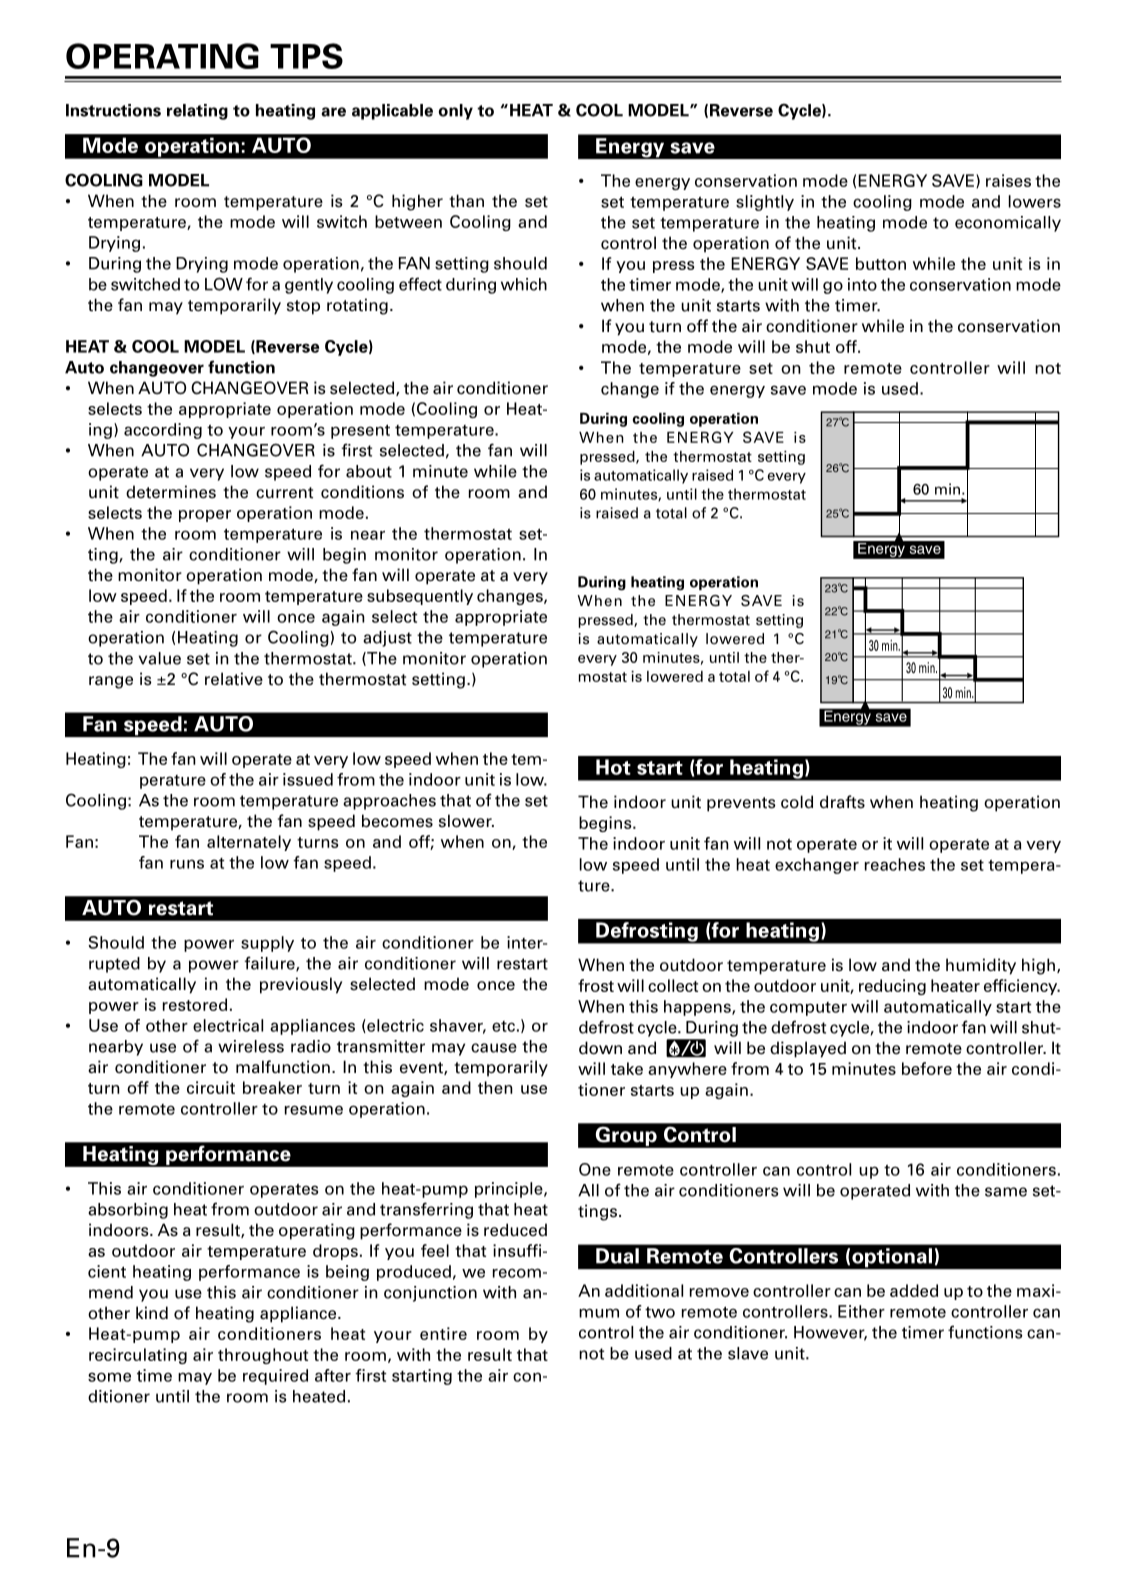 The width and height of the document is (1126, 1591). Describe the element at coordinates (660, 1312) in the document. I see `two` at that location.
